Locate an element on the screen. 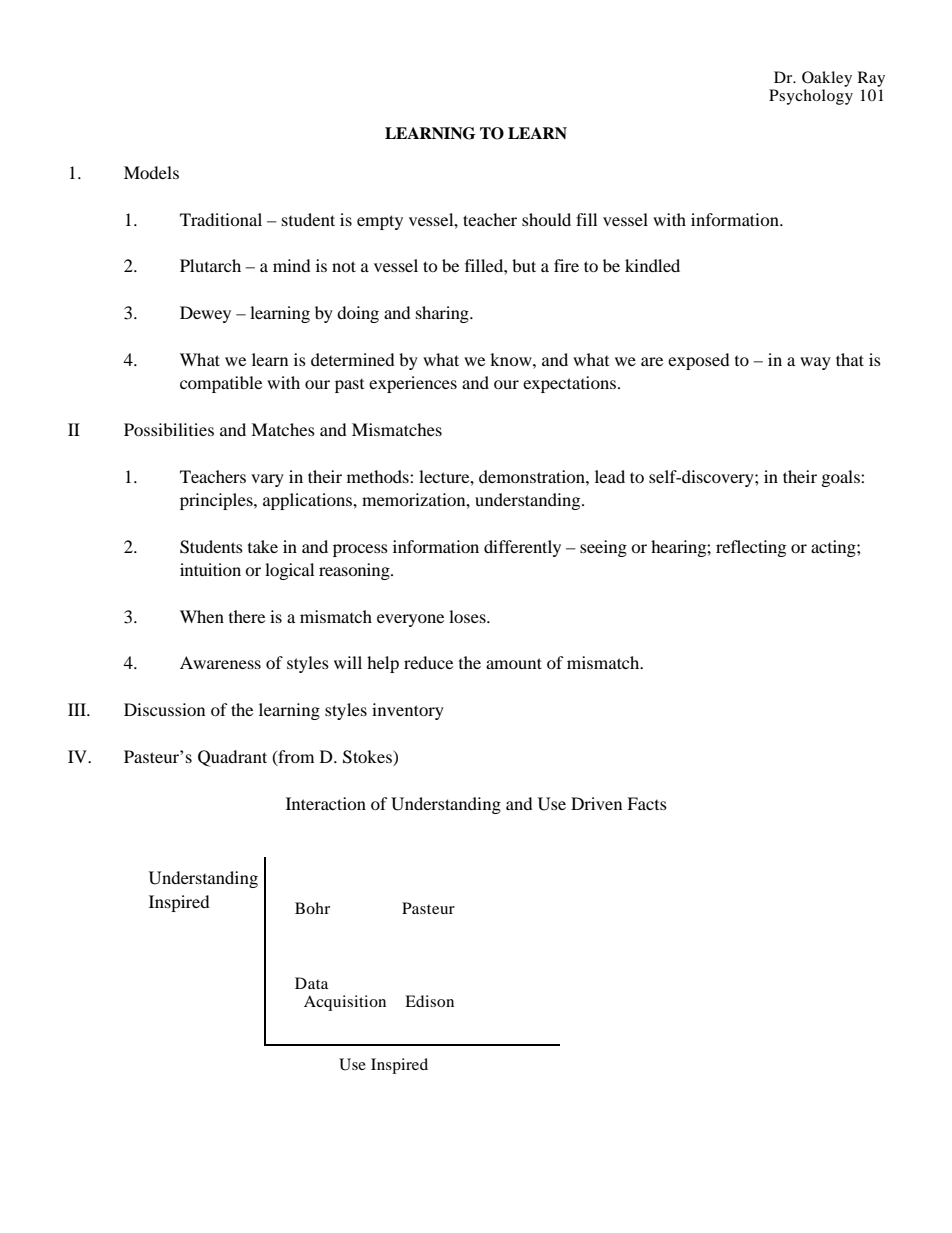 This screenshot has width=952, height=1233. Psychology is located at coordinates (811, 97).
